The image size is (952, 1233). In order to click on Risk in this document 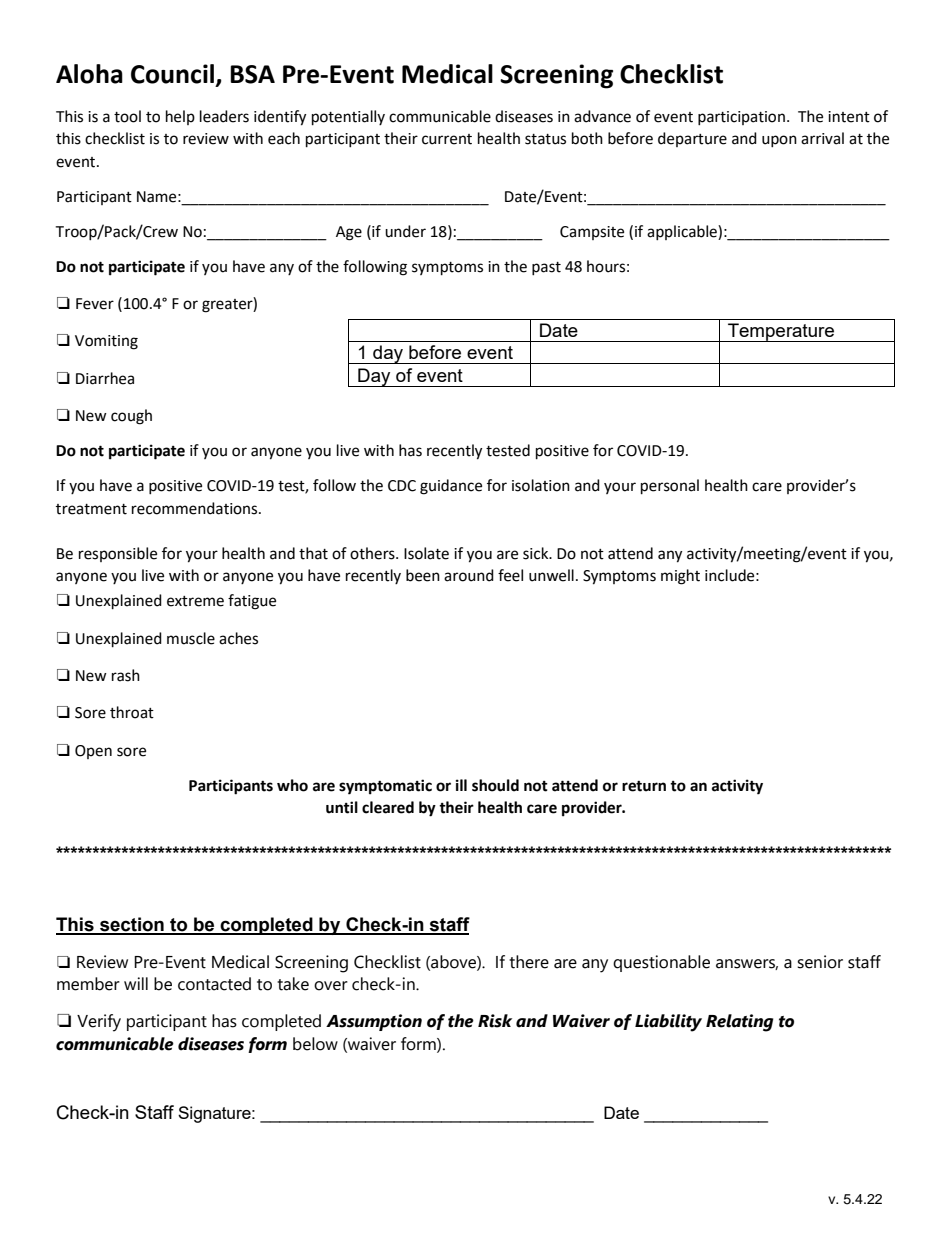, I will do `click(495, 1021)`.
